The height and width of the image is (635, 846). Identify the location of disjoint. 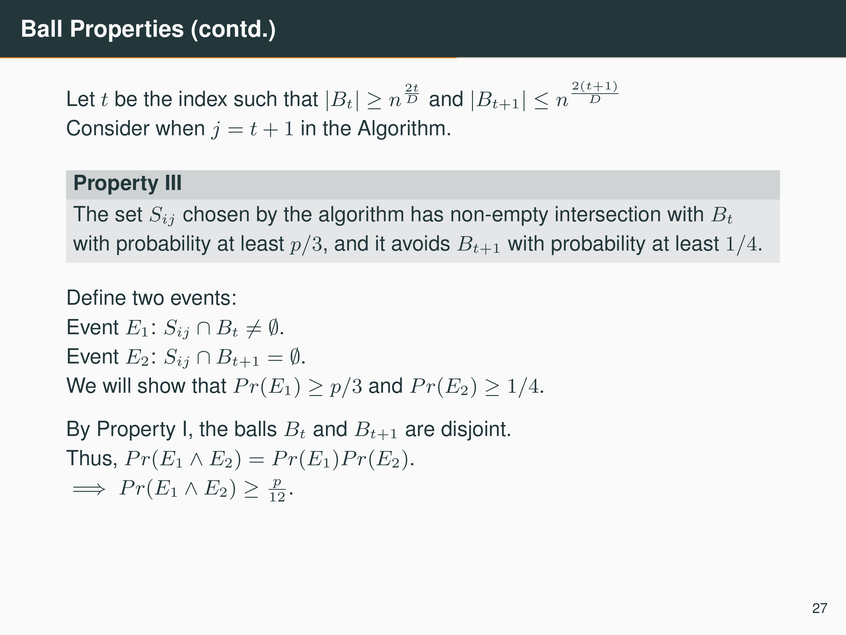
(473, 430).
